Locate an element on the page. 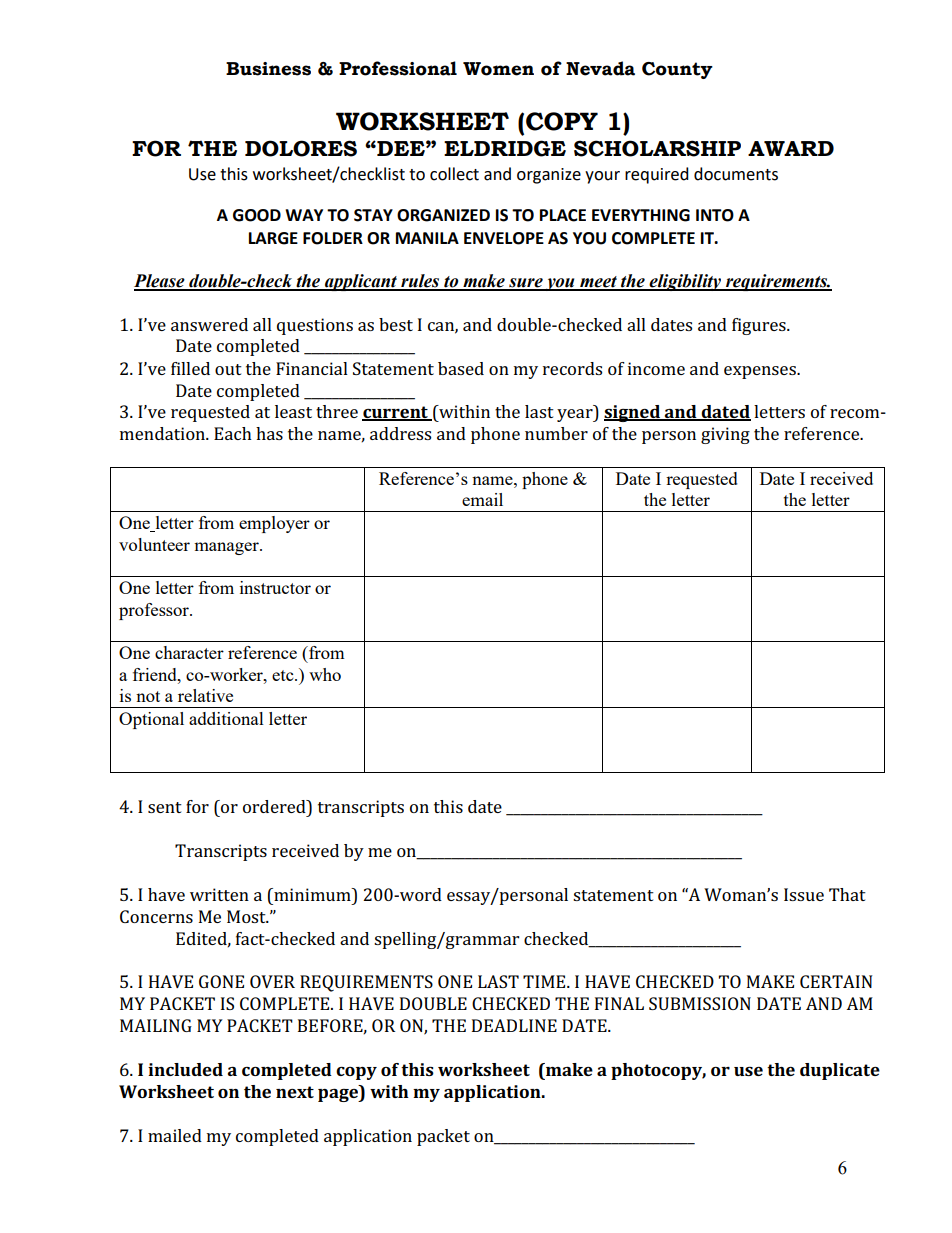 The image size is (952, 1233). Women is located at coordinates (498, 69).
